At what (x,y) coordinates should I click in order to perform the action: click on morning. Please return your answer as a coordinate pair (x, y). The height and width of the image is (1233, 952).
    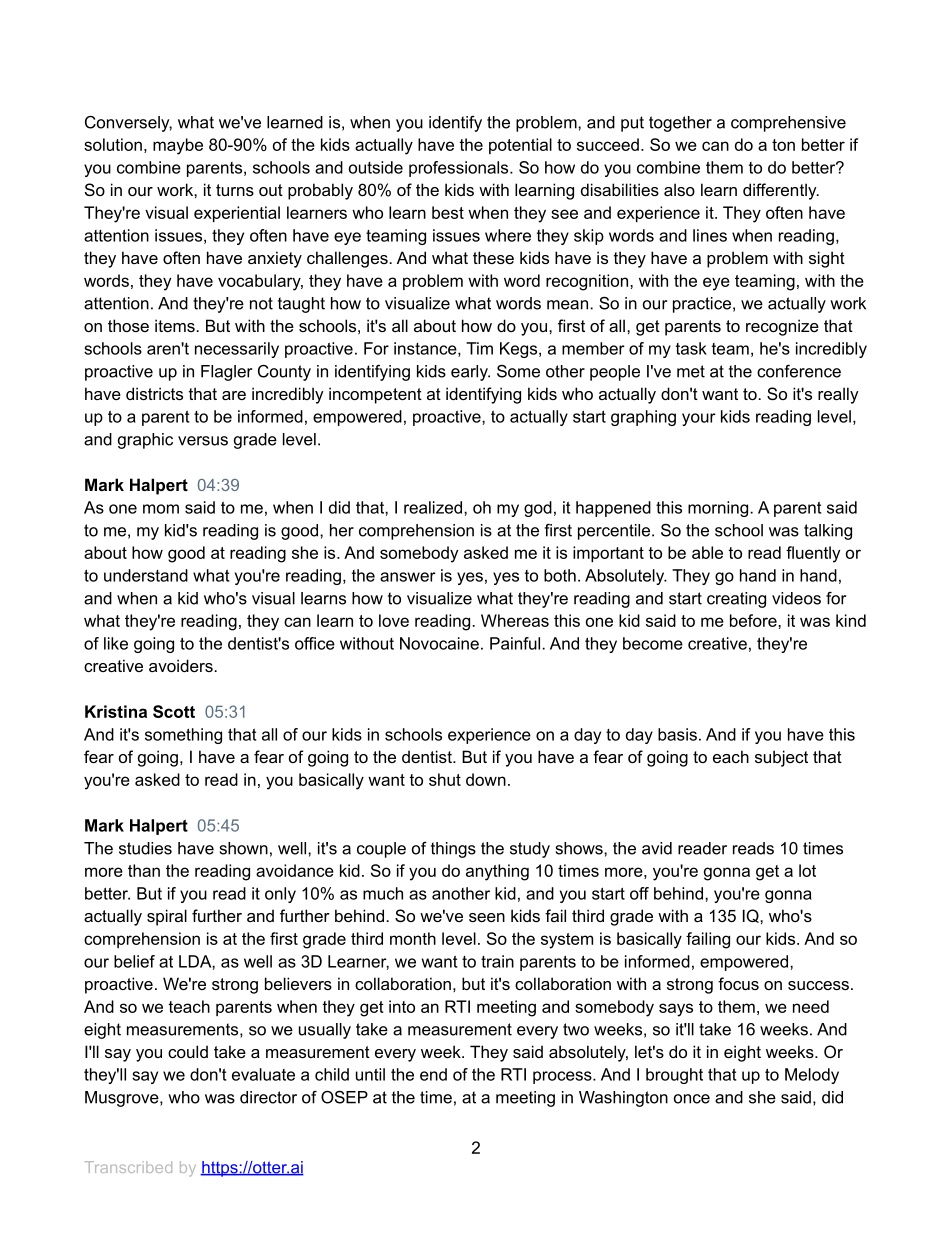
    Looking at the image, I should click on (719, 509).
